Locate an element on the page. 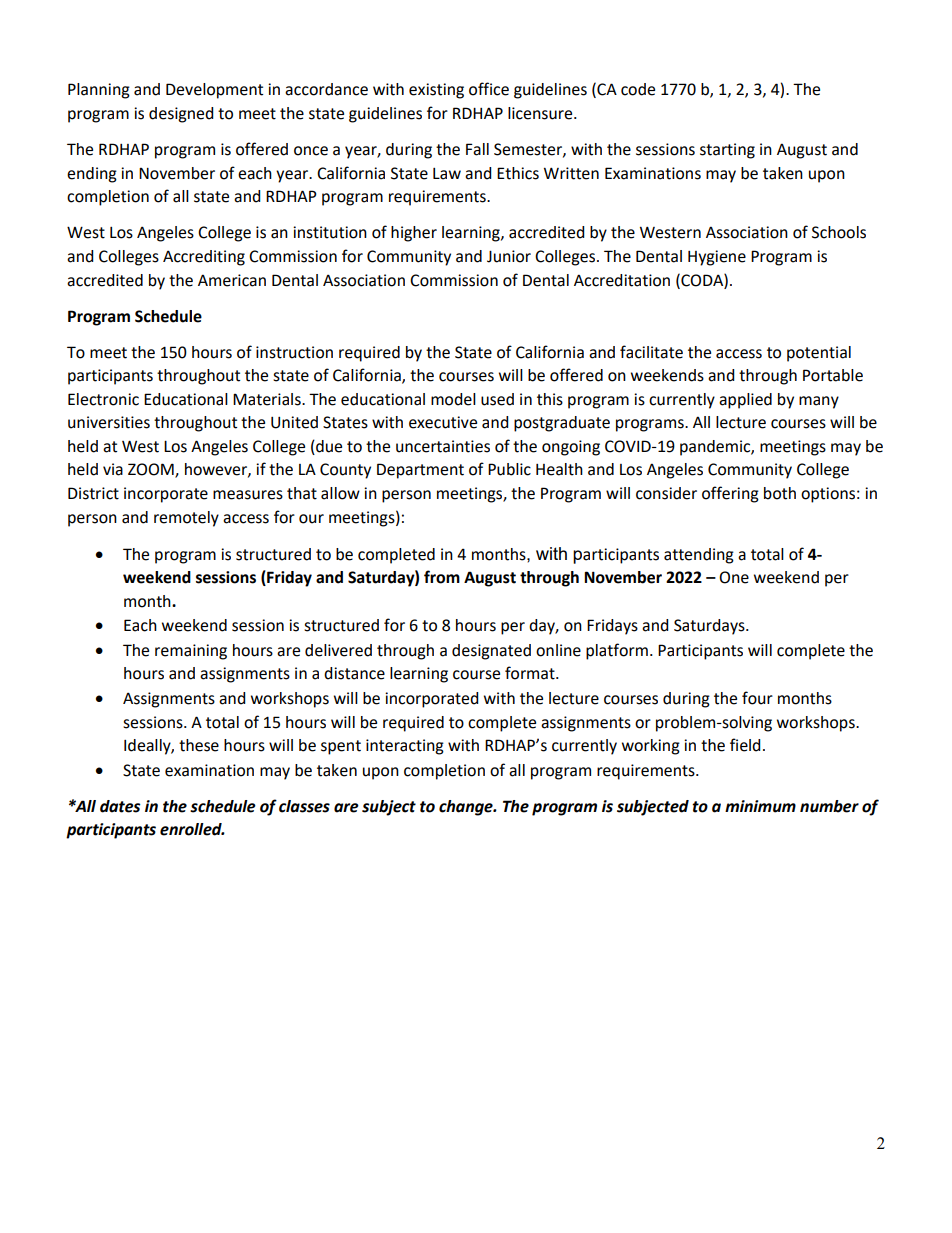 The height and width of the document is (1233, 952). dates is located at coordinates (120, 806).
